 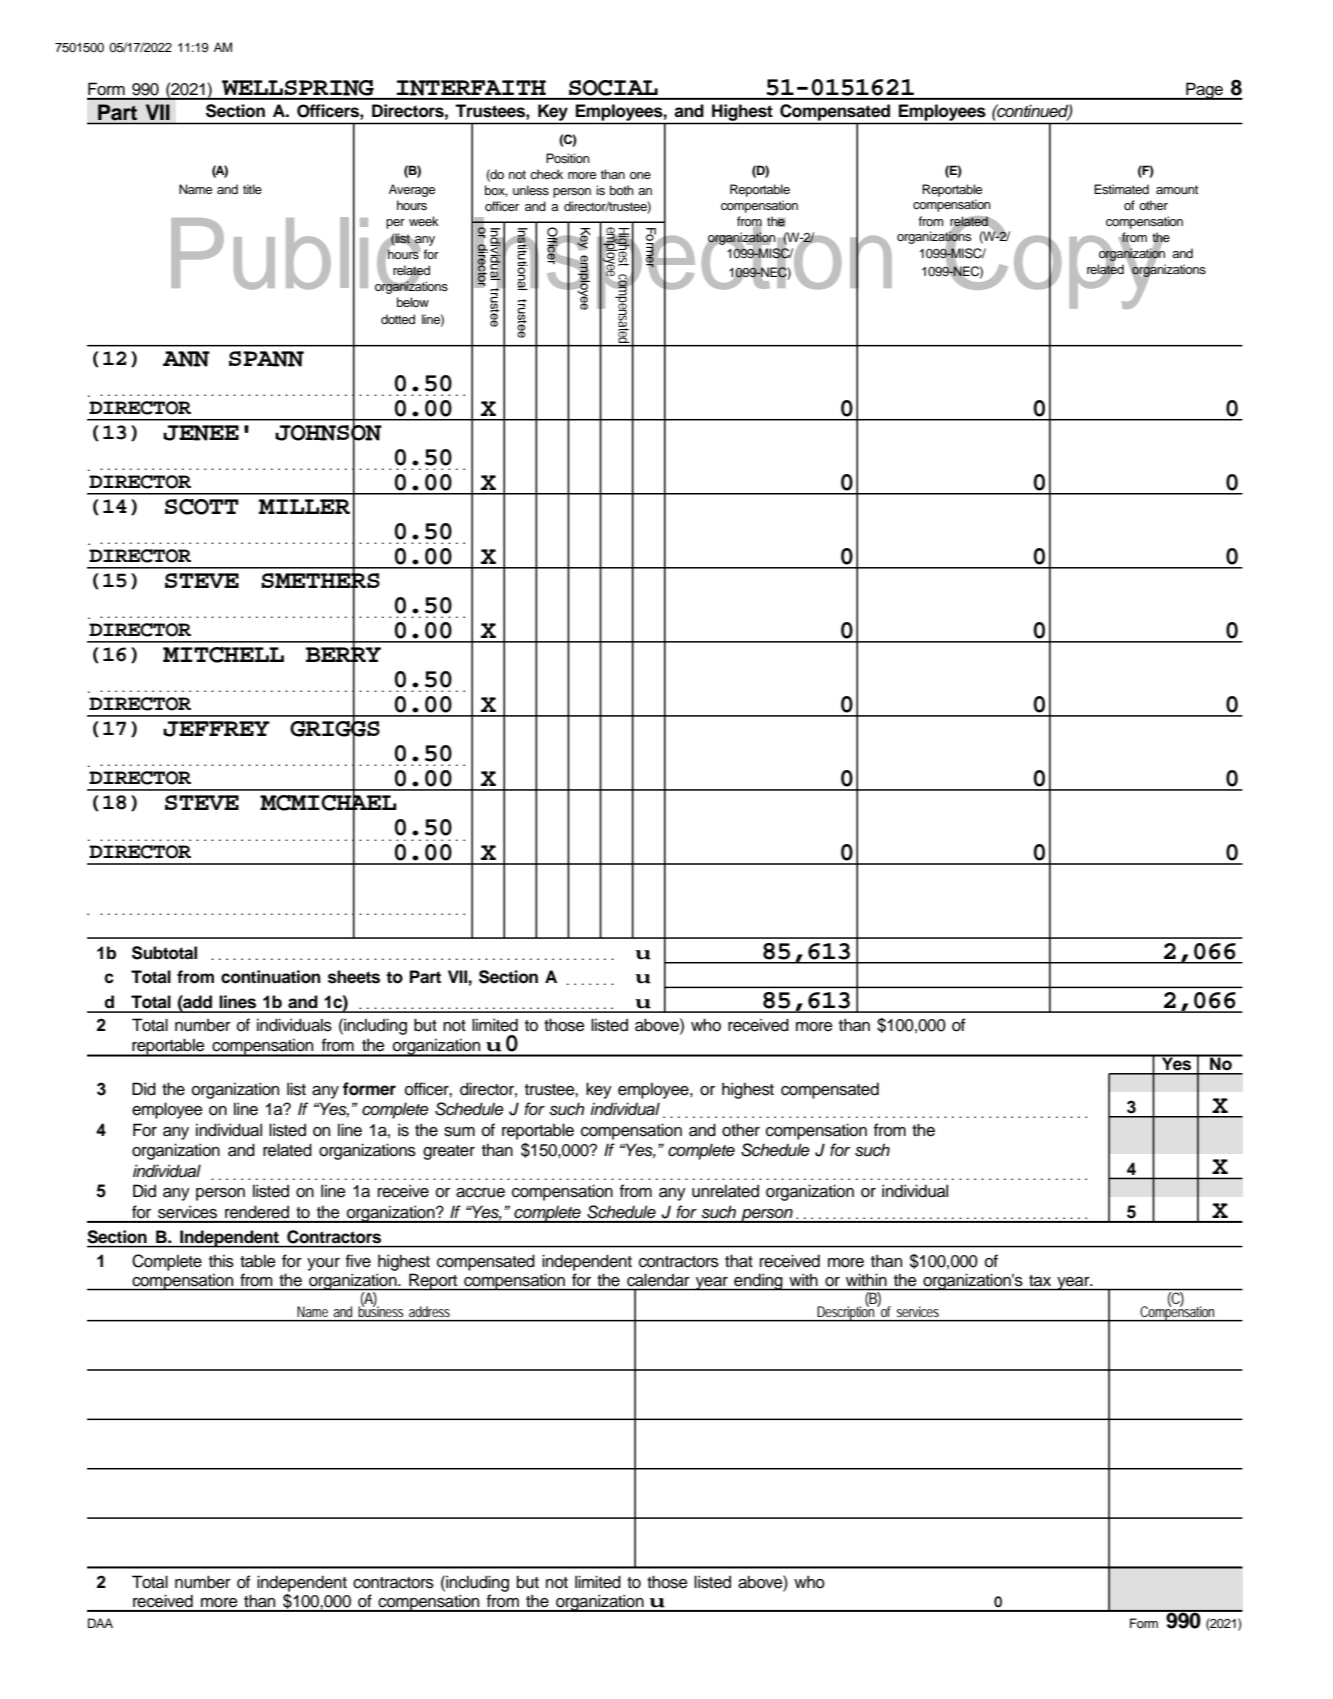 I want to click on amount, so click(x=1177, y=189).
